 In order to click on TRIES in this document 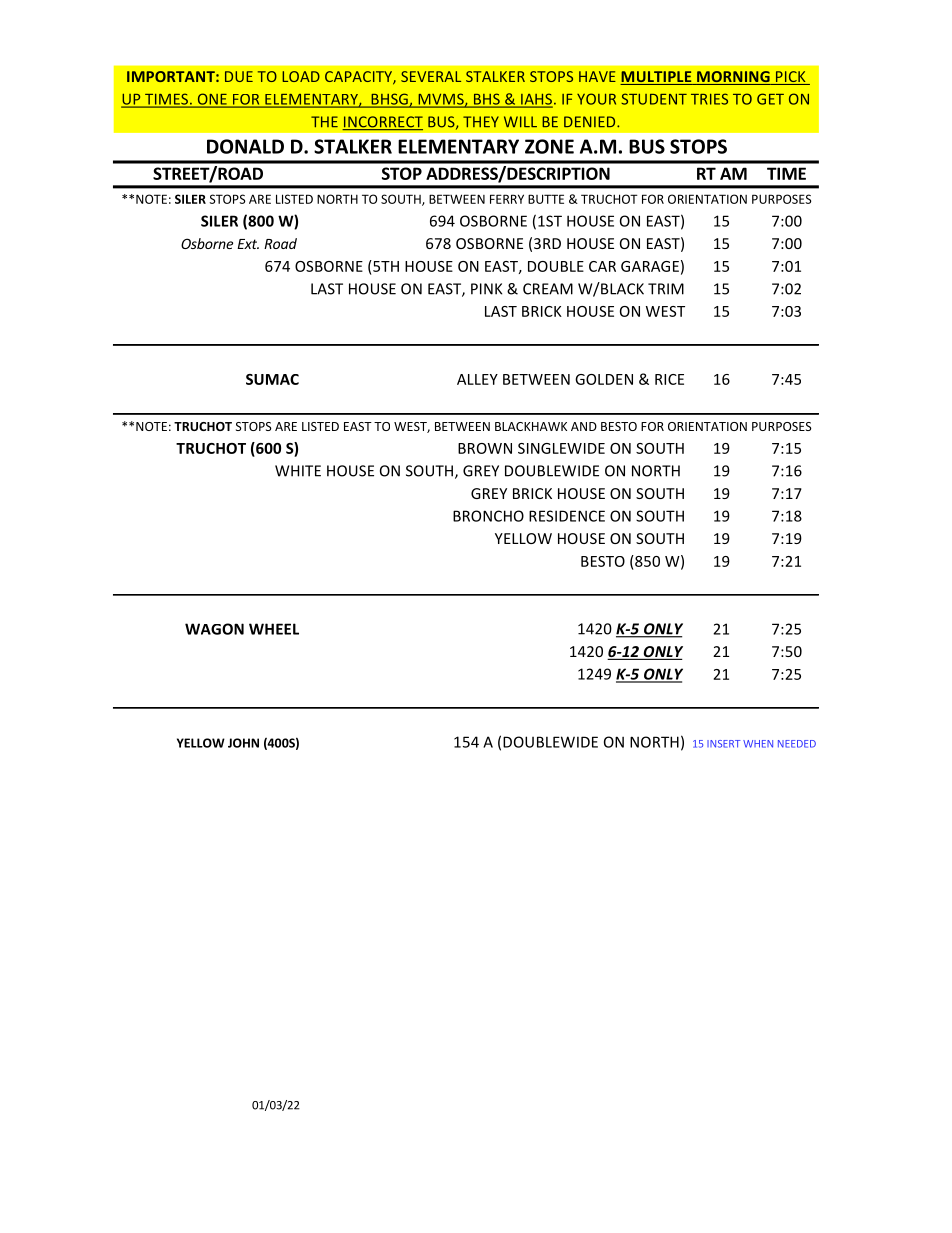, I will do `click(709, 99)`.
